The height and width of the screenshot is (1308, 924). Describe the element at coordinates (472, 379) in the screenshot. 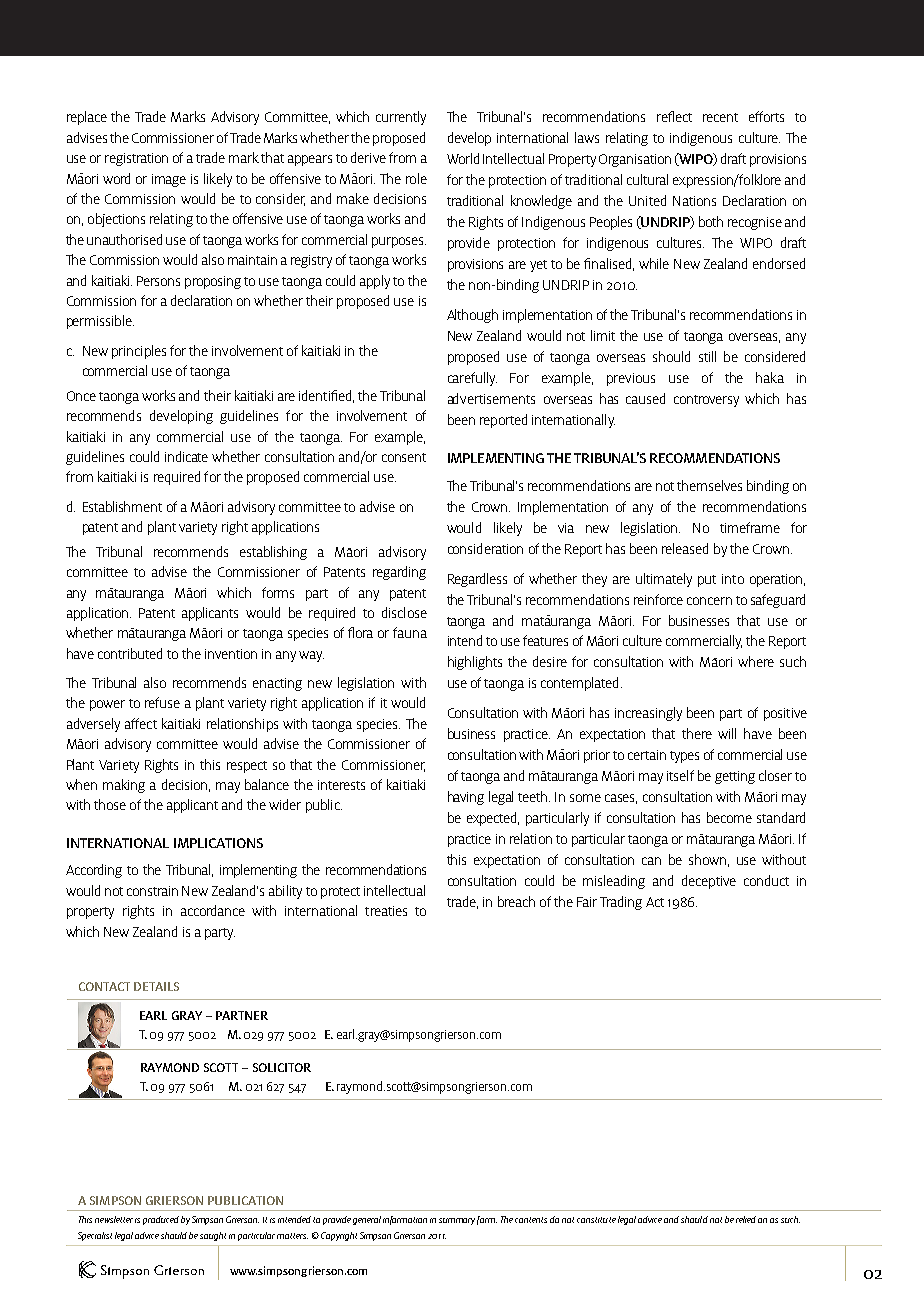

I see `carefully` at that location.
